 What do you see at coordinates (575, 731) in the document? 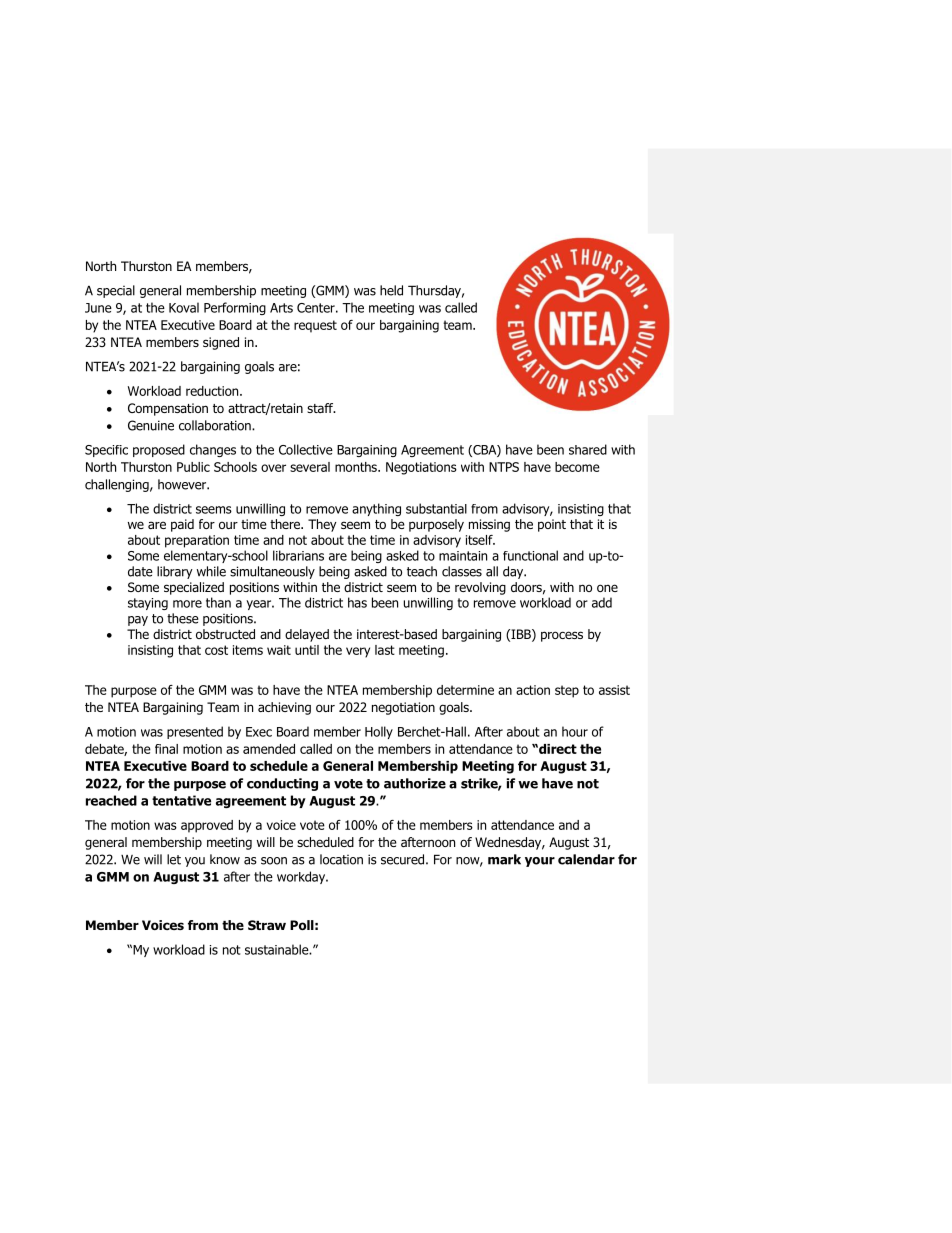
I see `hour` at bounding box center [575, 731].
